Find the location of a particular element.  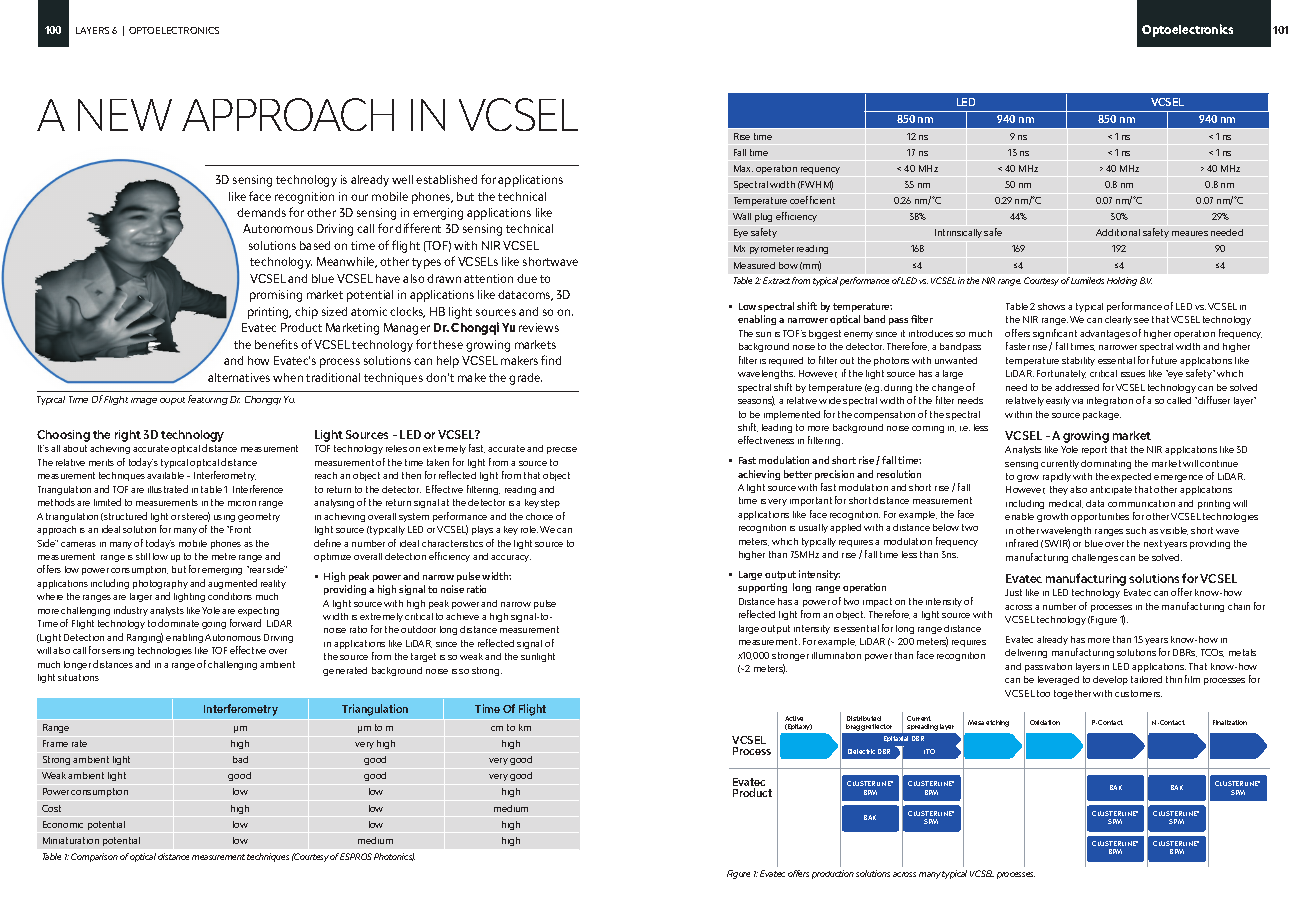

supporting is located at coordinates (762, 588).
